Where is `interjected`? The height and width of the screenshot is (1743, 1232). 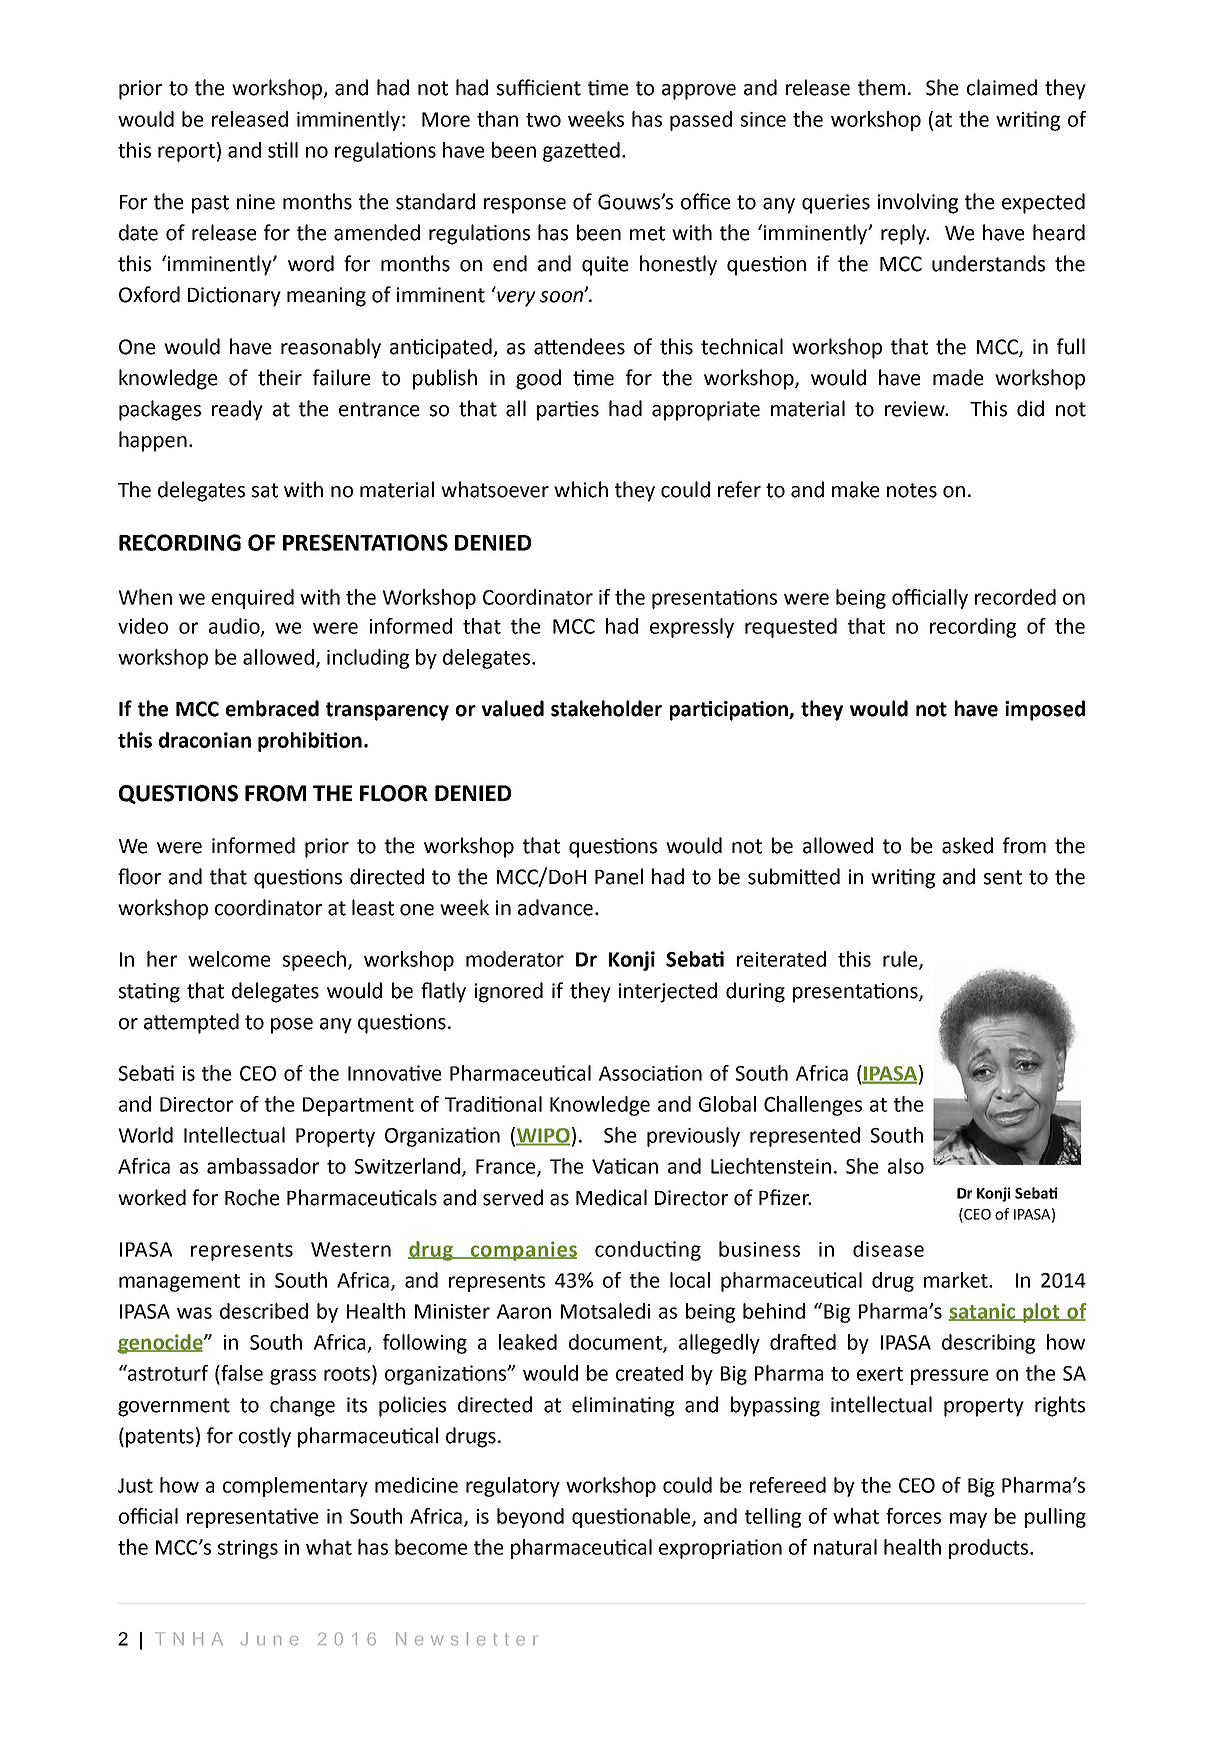
interjected is located at coordinates (668, 992).
